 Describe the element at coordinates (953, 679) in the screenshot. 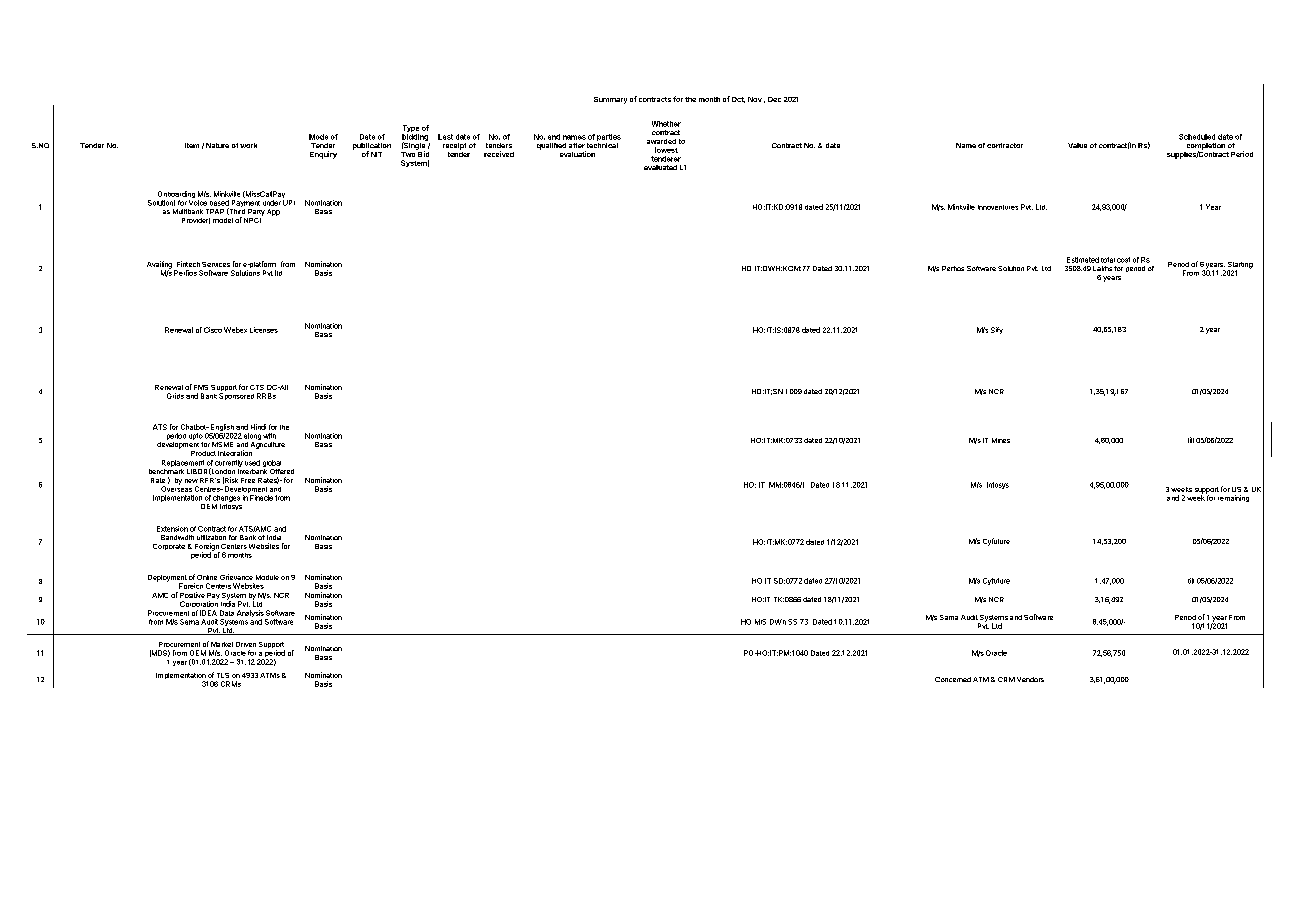

I see `Concerned` at that location.
